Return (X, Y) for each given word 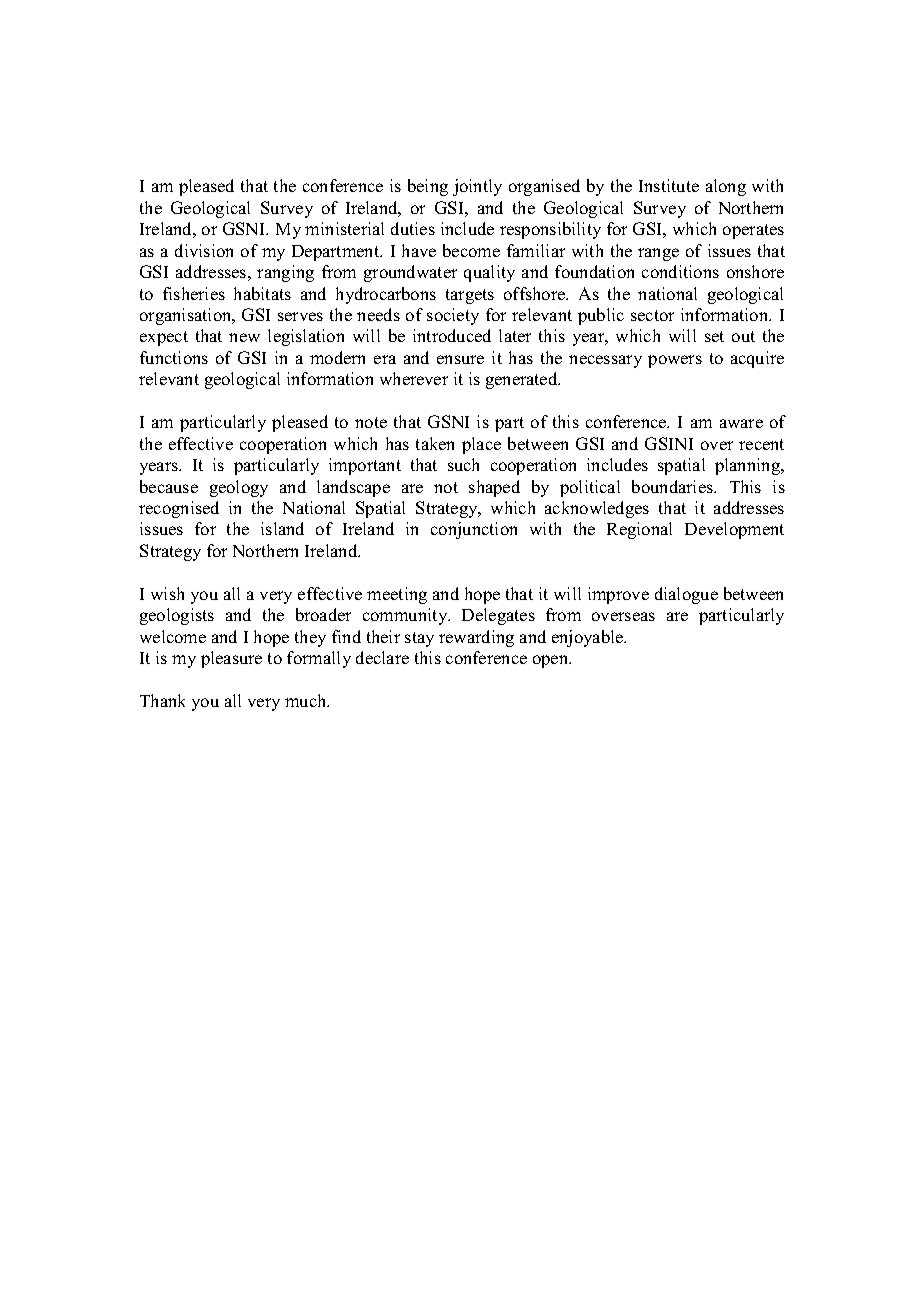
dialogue (686, 595)
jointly (477, 187)
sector (652, 315)
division (204, 250)
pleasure (231, 659)
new (244, 337)
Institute (669, 185)
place (481, 445)
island (282, 528)
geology (239, 488)
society (453, 316)
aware (741, 423)
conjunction (474, 530)
